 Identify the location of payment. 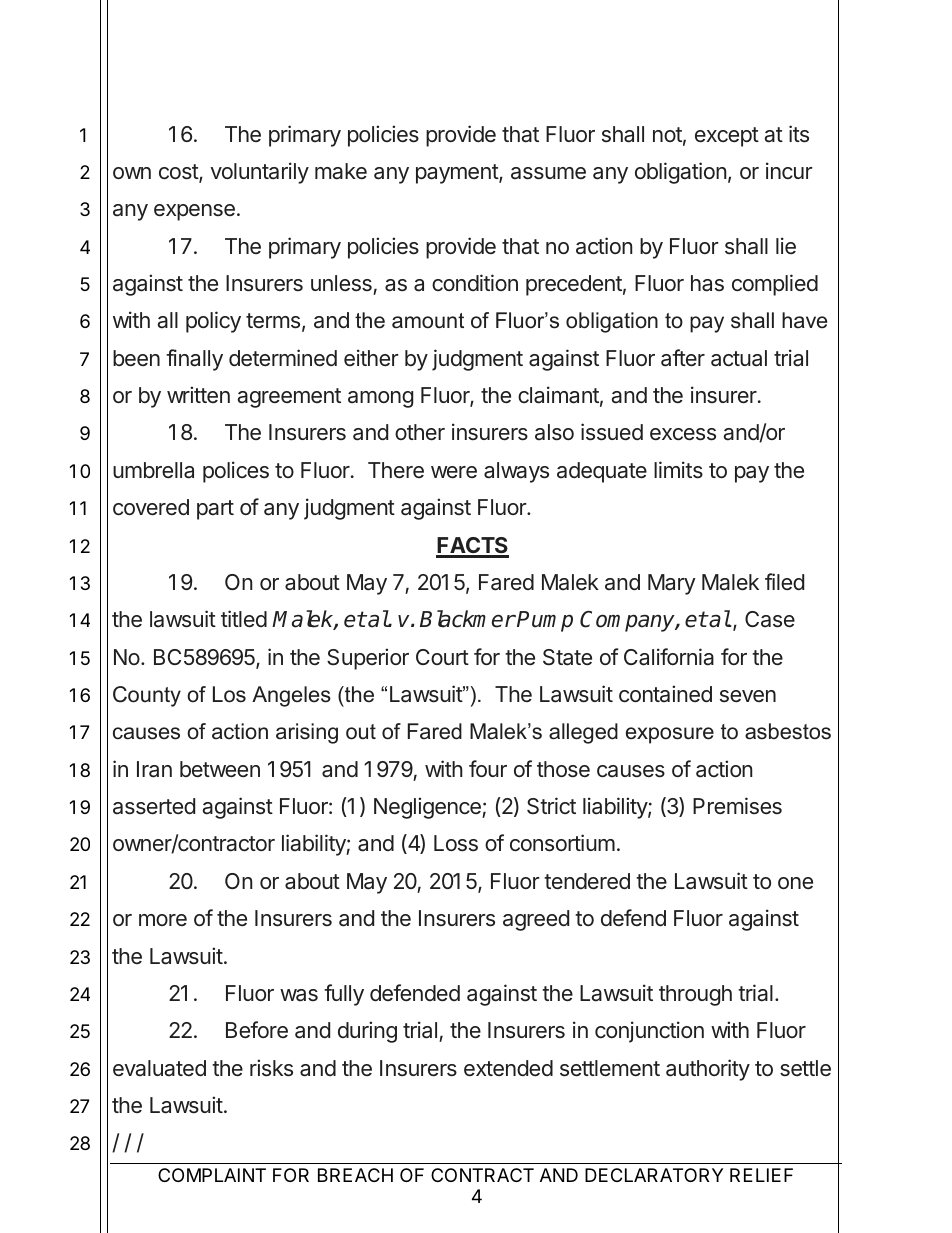
(458, 174).
